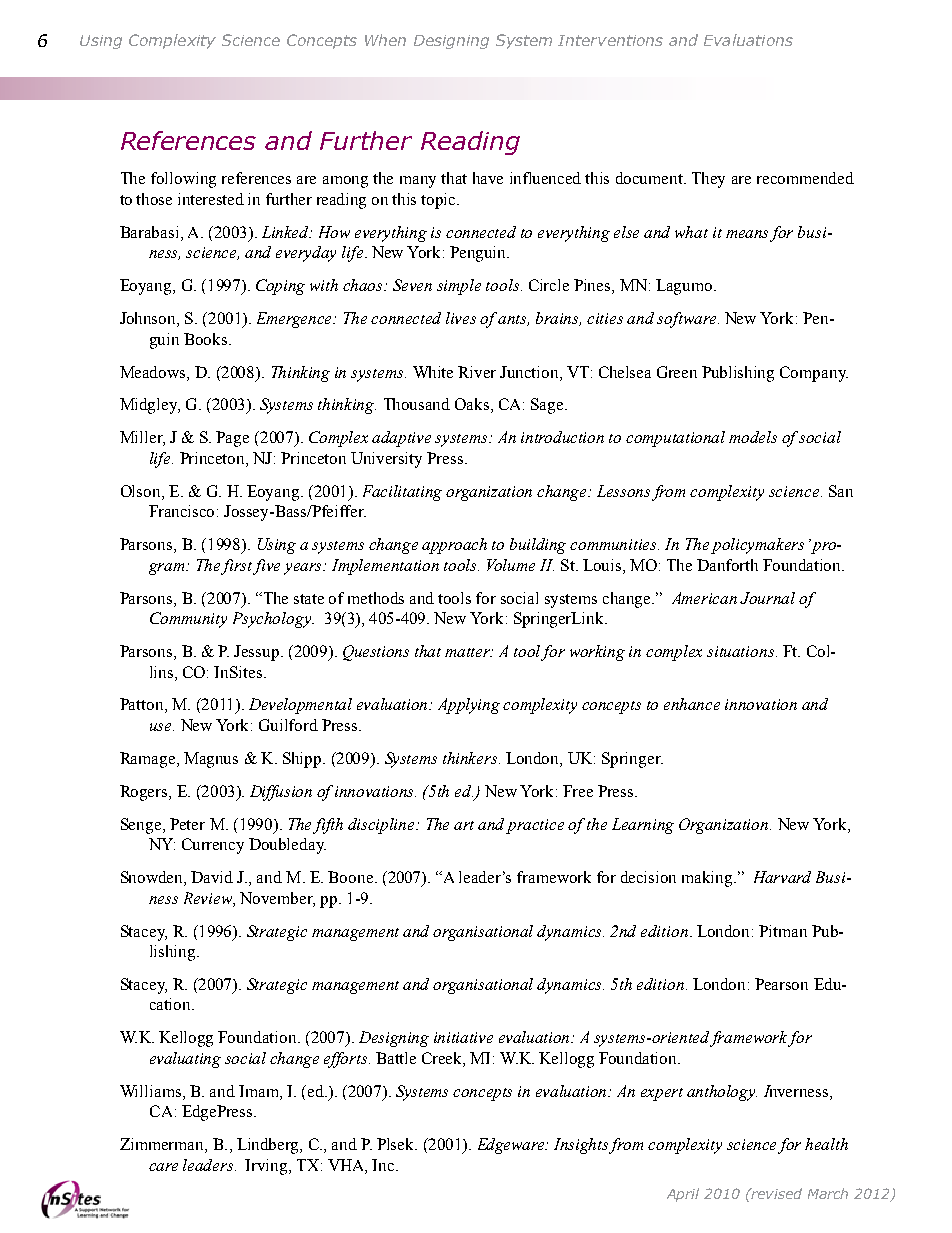  Describe the element at coordinates (183, 180) in the image. I see `following` at that location.
